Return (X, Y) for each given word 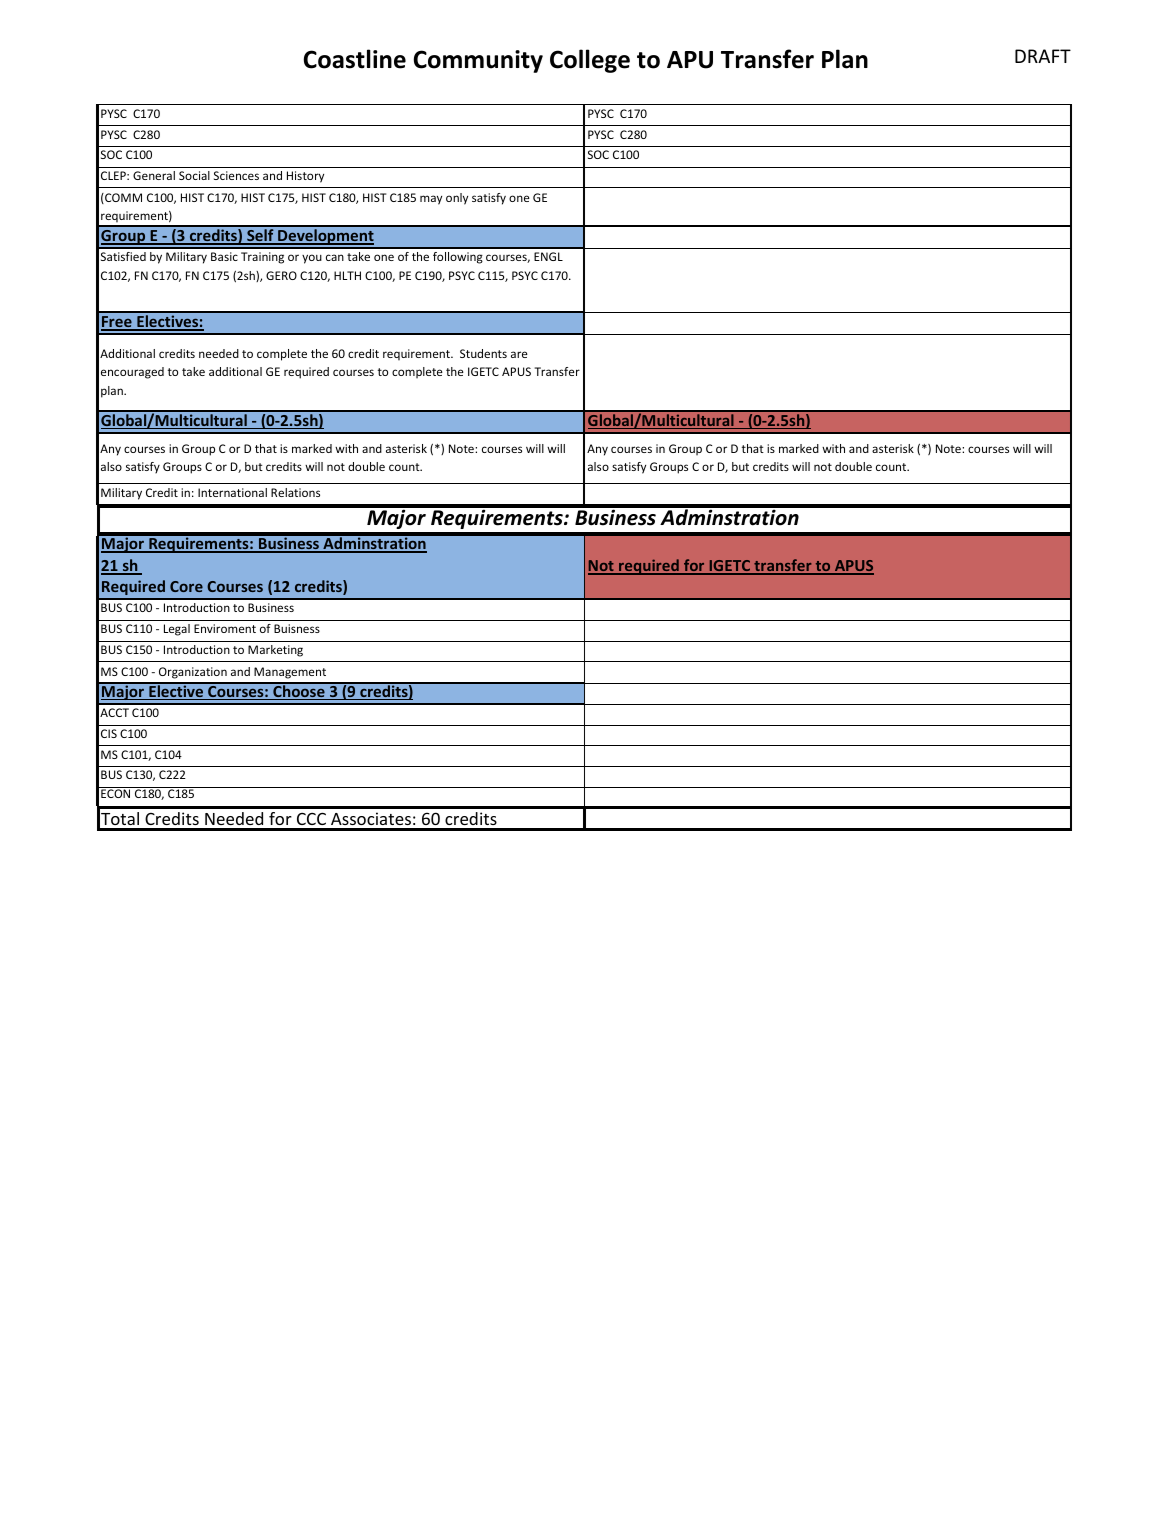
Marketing (275, 651)
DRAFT (1043, 56)
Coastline (355, 59)
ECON (115, 793)
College (590, 61)
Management (290, 673)
